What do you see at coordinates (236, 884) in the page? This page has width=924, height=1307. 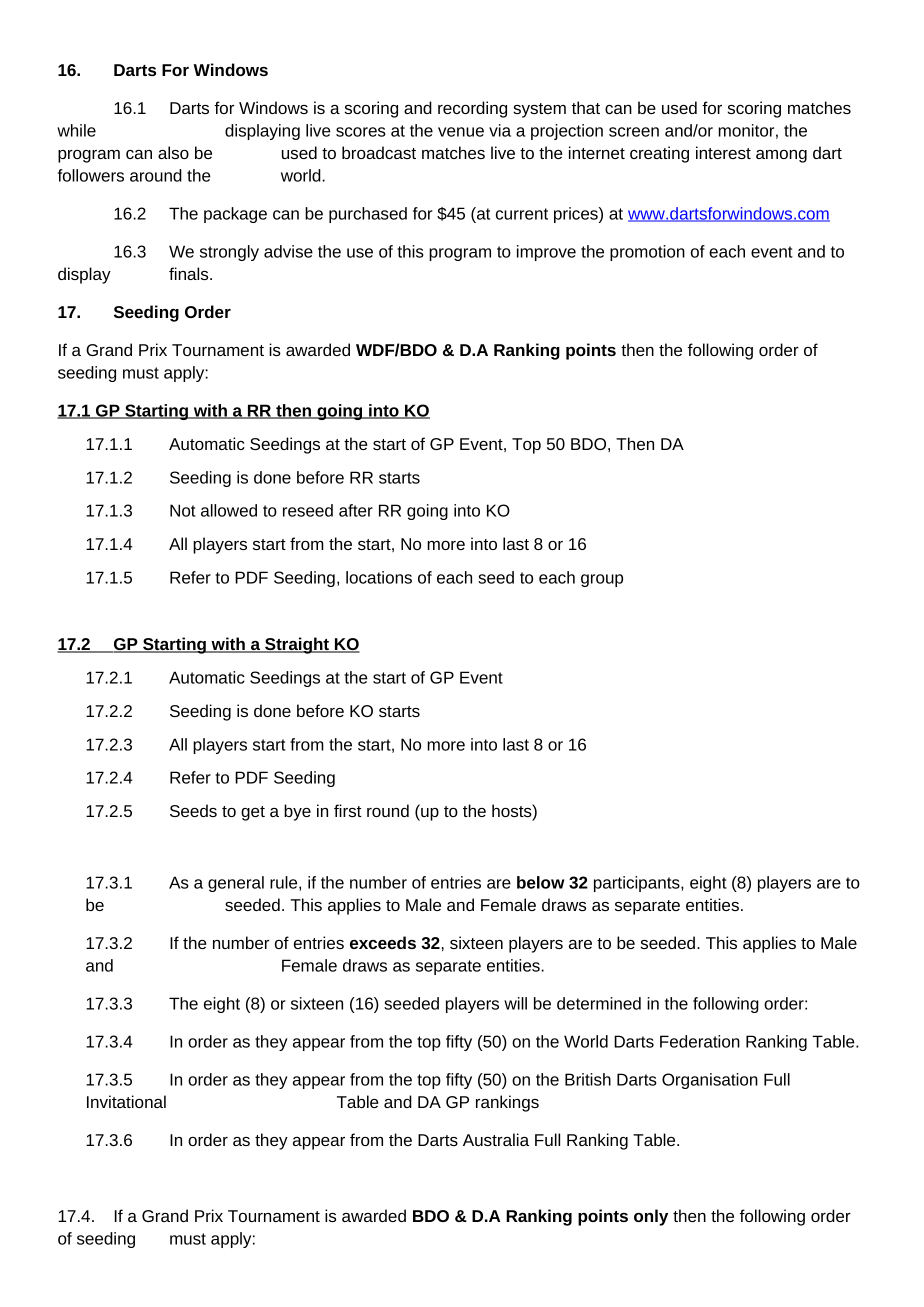 I see `general` at bounding box center [236, 884].
